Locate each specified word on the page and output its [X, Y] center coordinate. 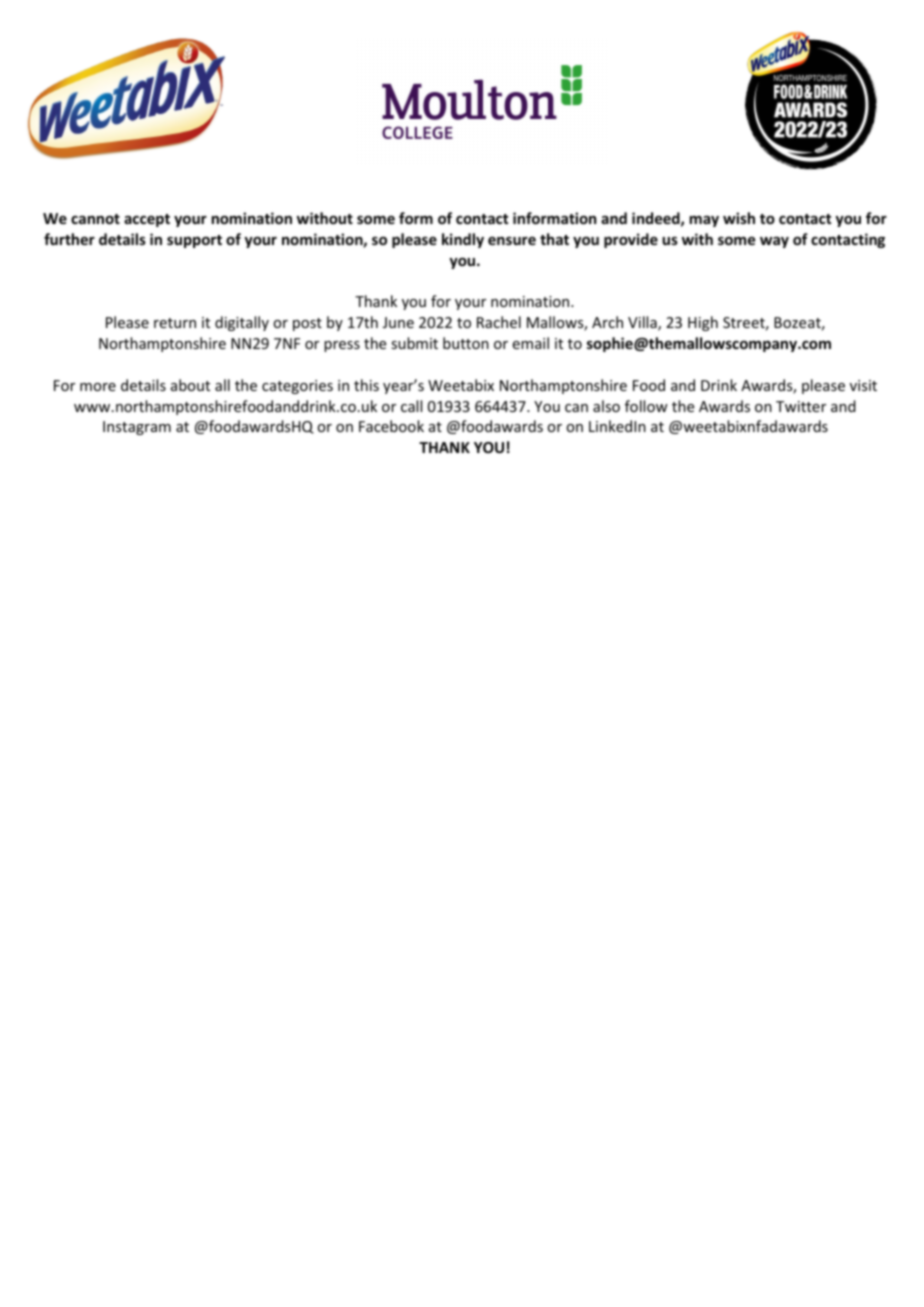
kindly [463, 240]
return [175, 323]
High [703, 323]
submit [414, 343]
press [342, 346]
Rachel [499, 322]
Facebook [391, 426]
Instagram [137, 428]
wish [739, 218]
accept [147, 220]
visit [863, 385]
